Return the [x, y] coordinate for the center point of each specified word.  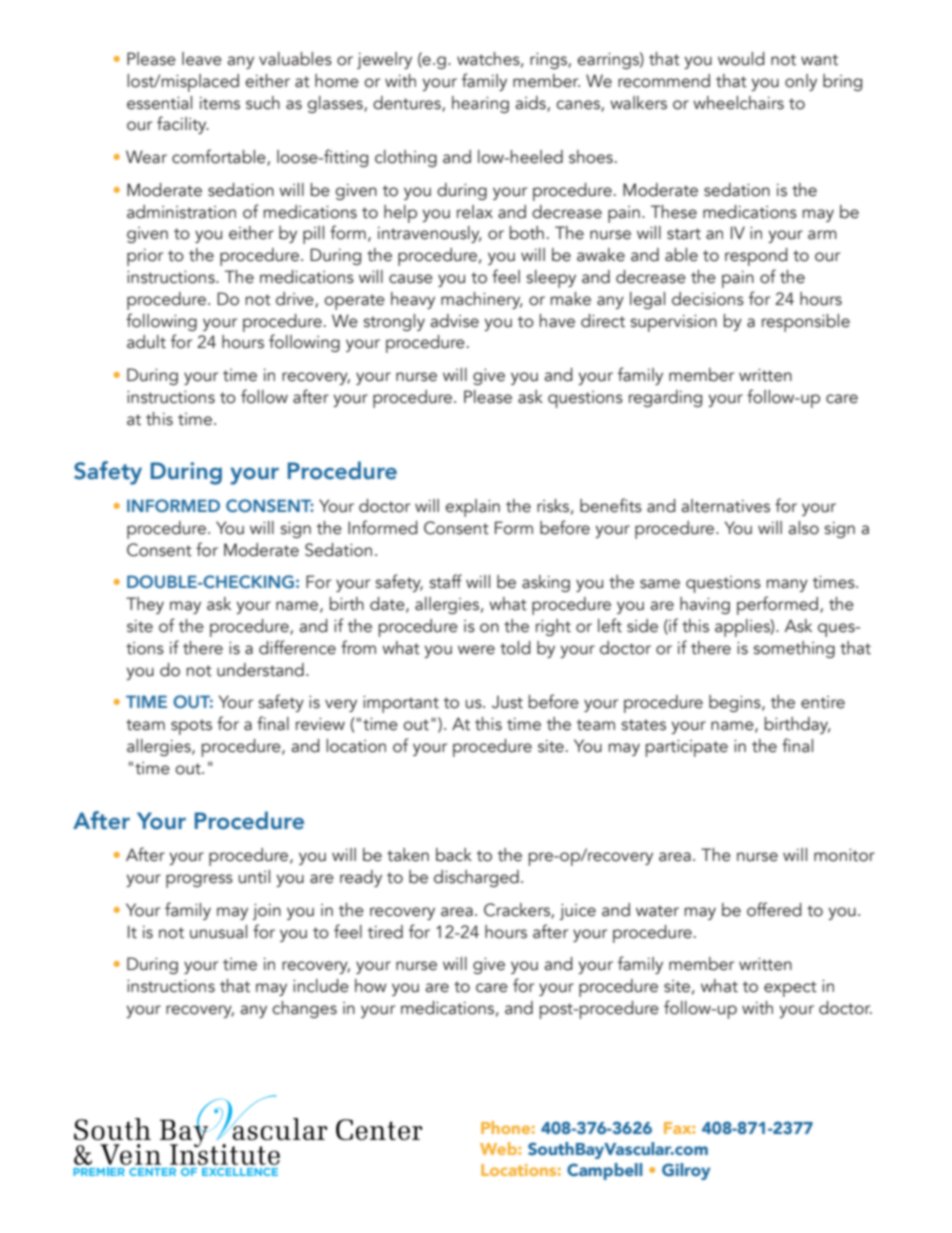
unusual [218, 932]
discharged [476, 878]
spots [191, 727]
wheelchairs [738, 103]
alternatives [725, 506]
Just [507, 702]
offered [774, 909]
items [220, 103]
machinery [482, 300]
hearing [480, 104]
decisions [708, 299]
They [145, 605]
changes [304, 1009]
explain [472, 508]
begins [736, 703]
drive [296, 299]
